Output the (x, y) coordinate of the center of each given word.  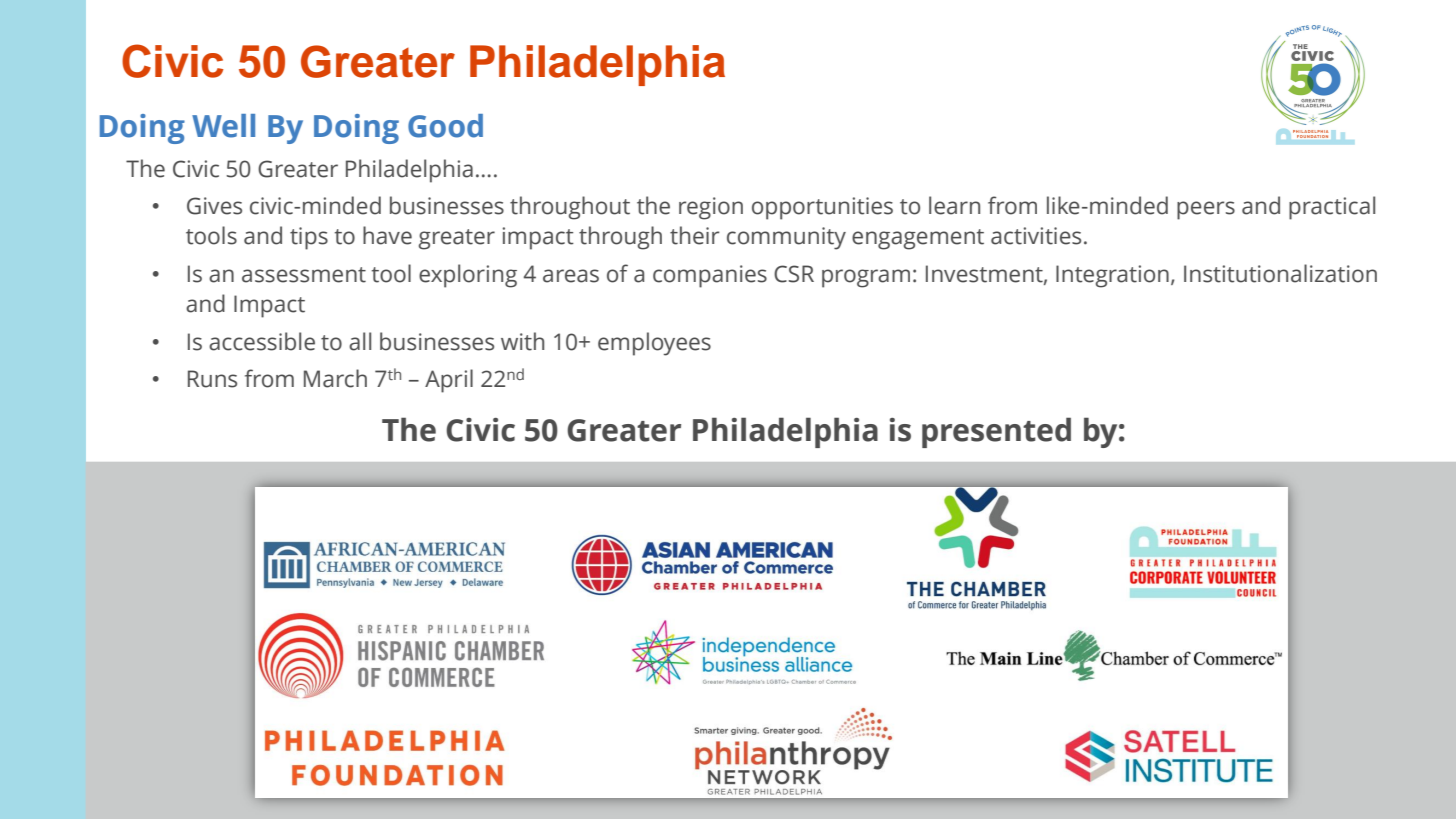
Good (445, 126)
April (449, 381)
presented (996, 432)
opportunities (822, 208)
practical (1332, 208)
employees (654, 344)
